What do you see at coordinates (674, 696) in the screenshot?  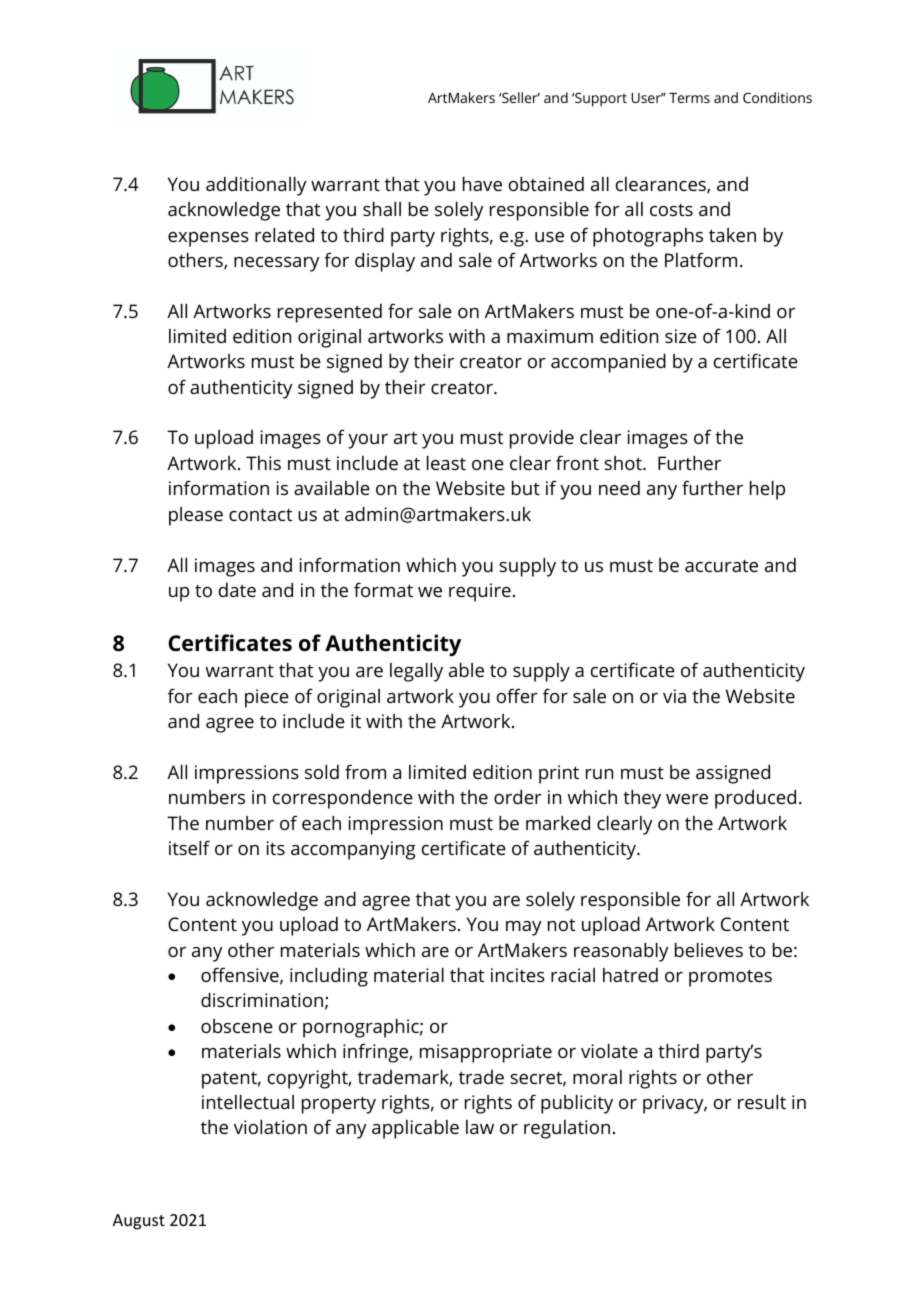 I see `via` at bounding box center [674, 696].
